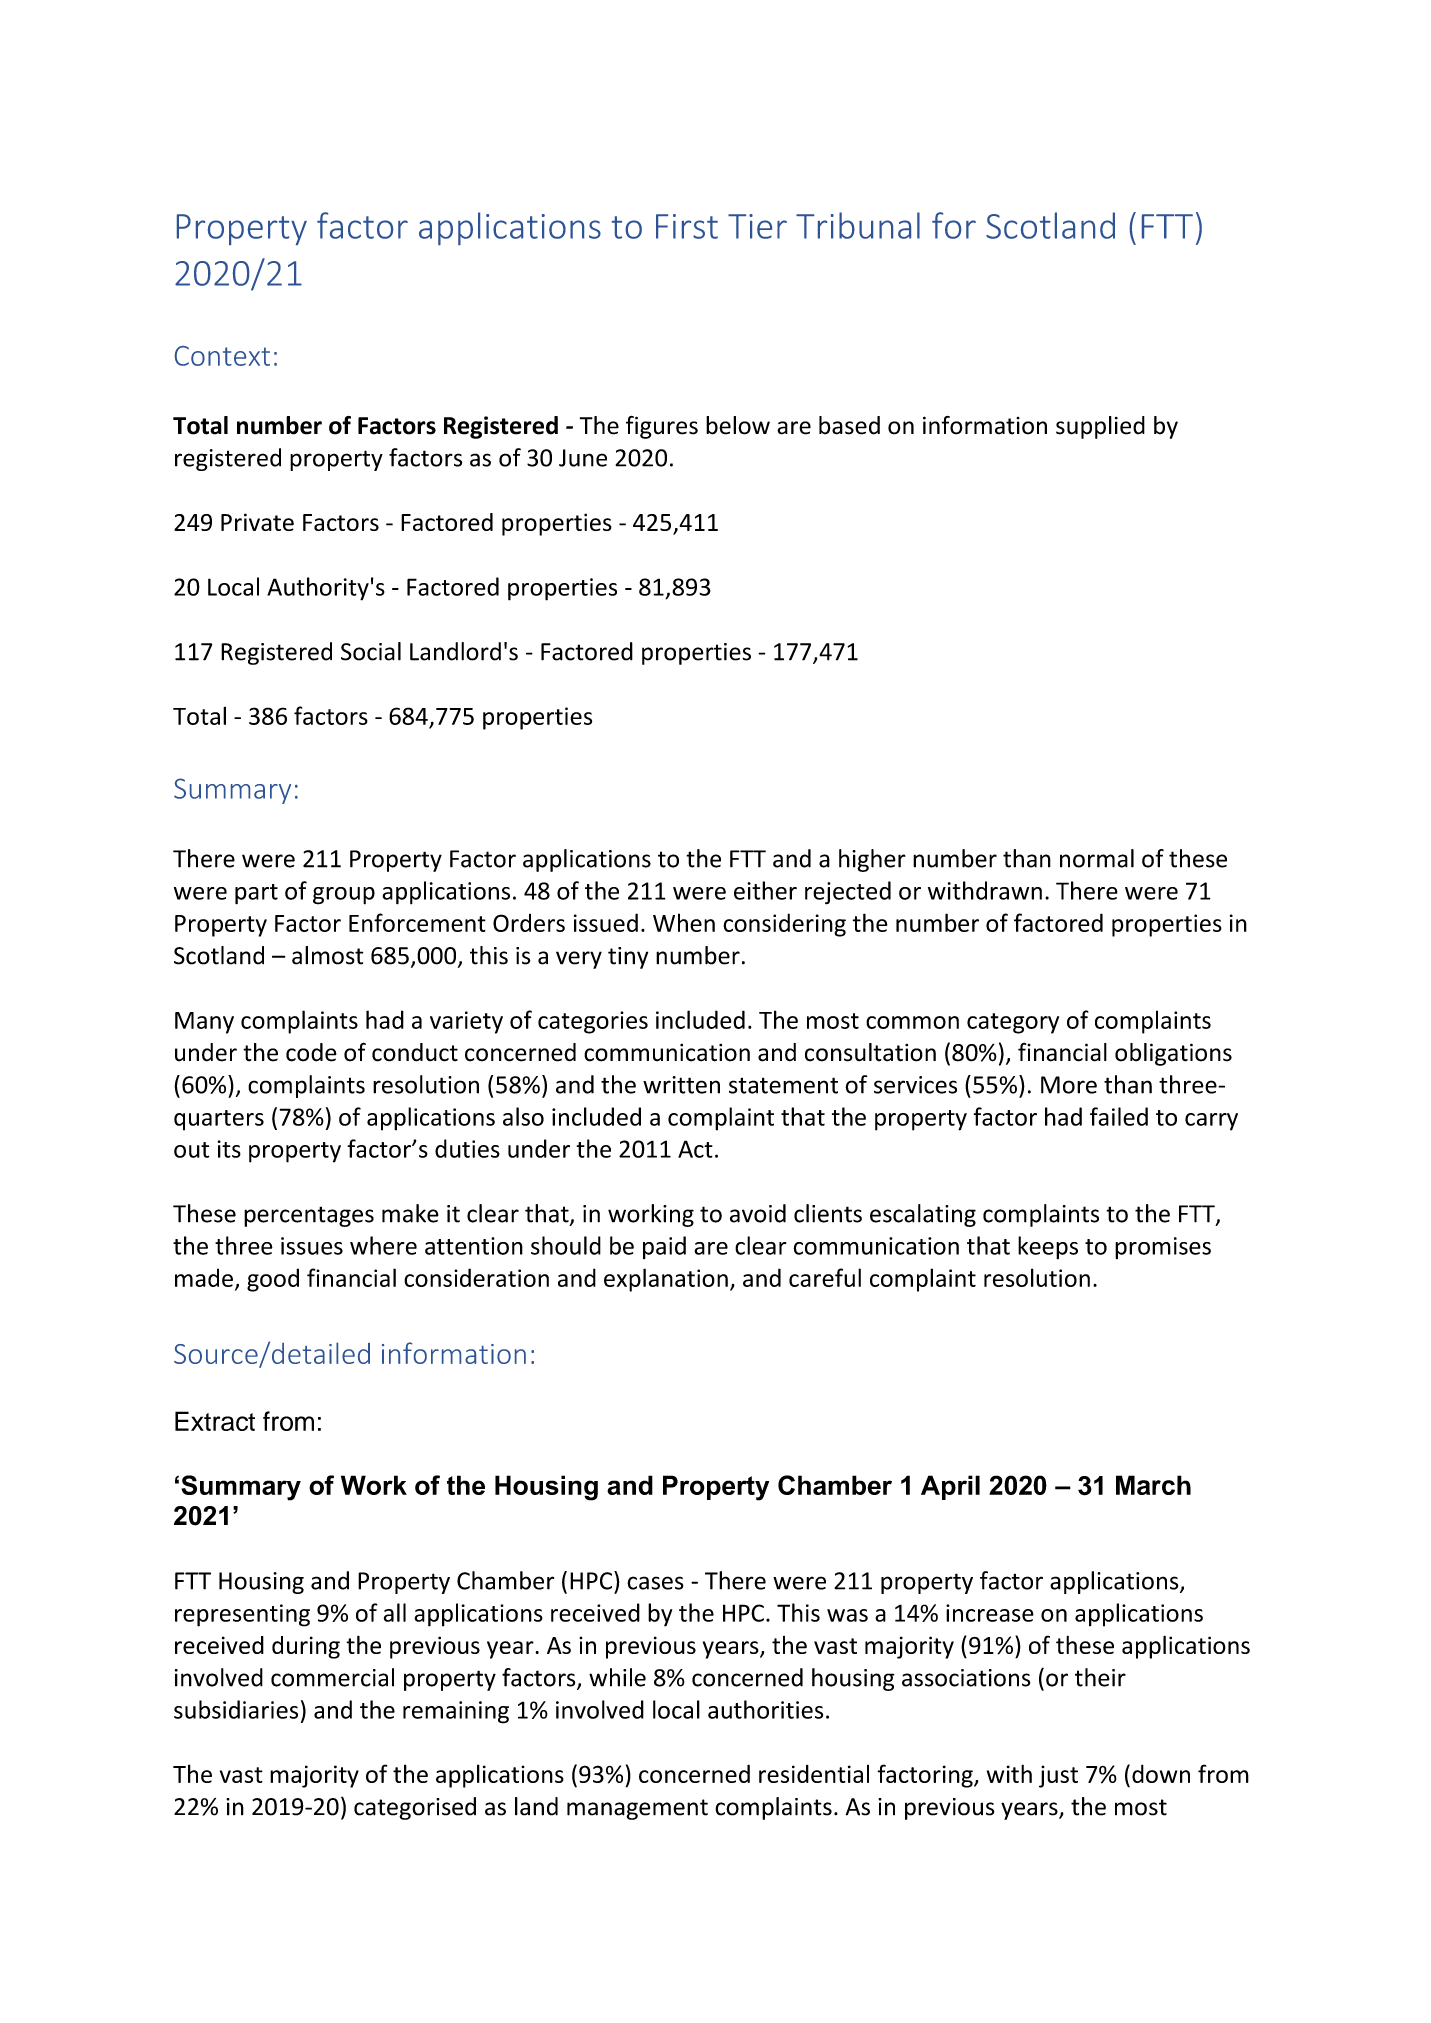 The image size is (1431, 2023). I want to click on subsidiaries, so click(236, 1709).
